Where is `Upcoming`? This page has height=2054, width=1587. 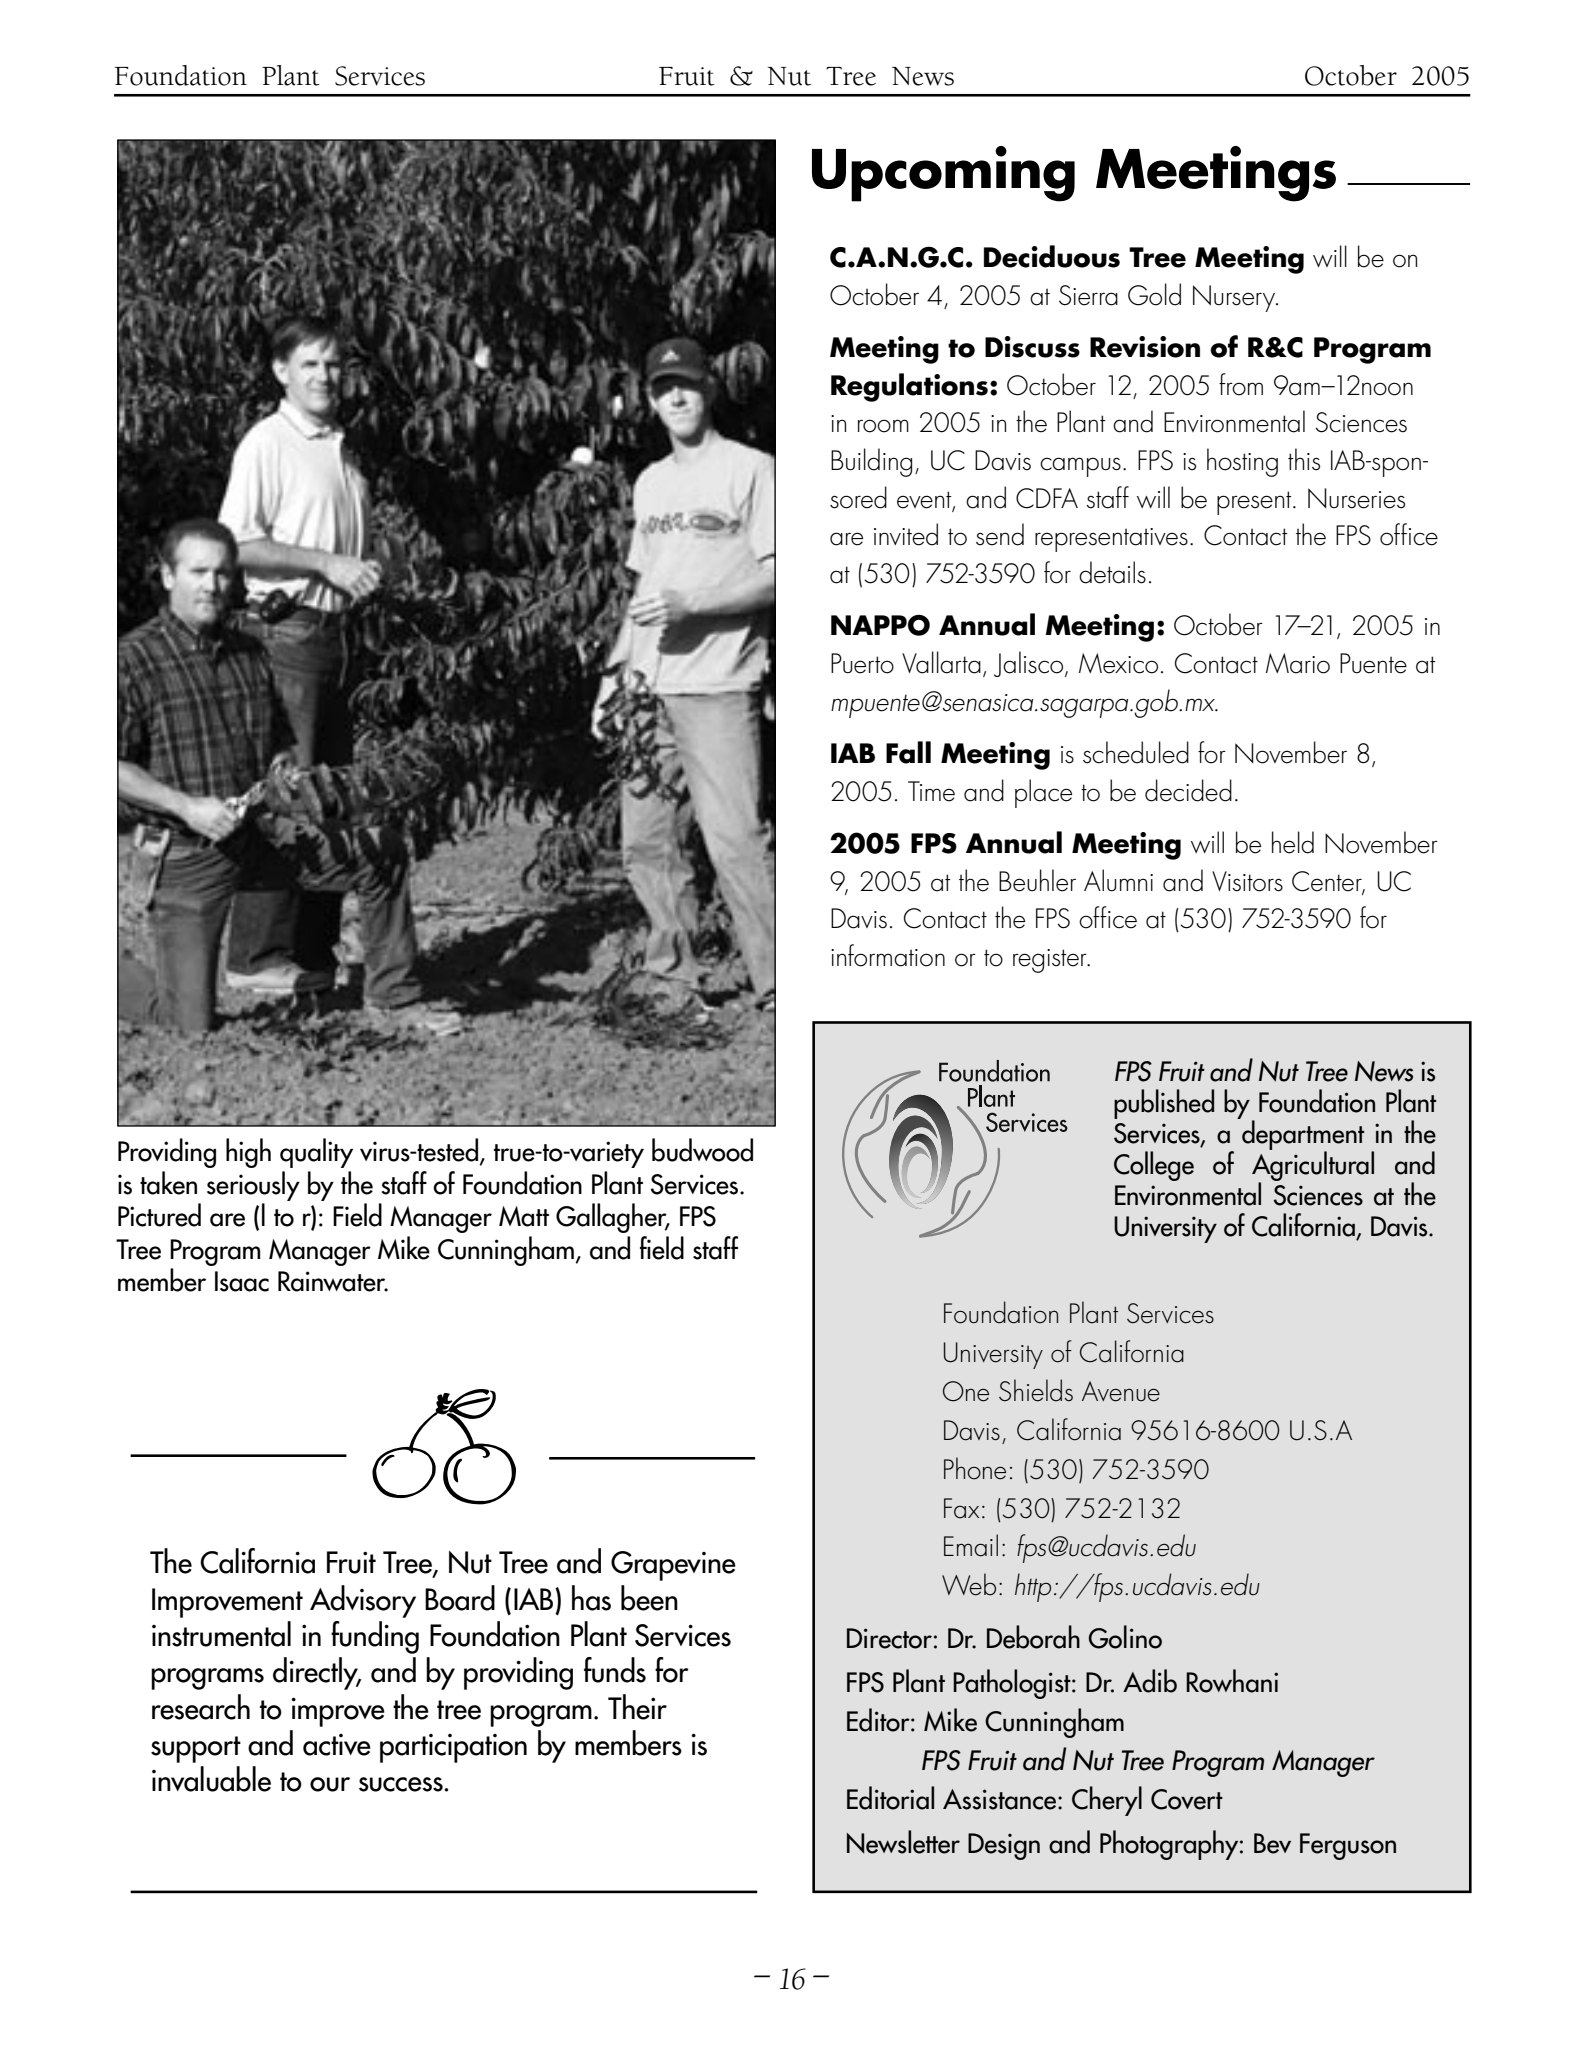
Upcoming is located at coordinates (943, 174).
